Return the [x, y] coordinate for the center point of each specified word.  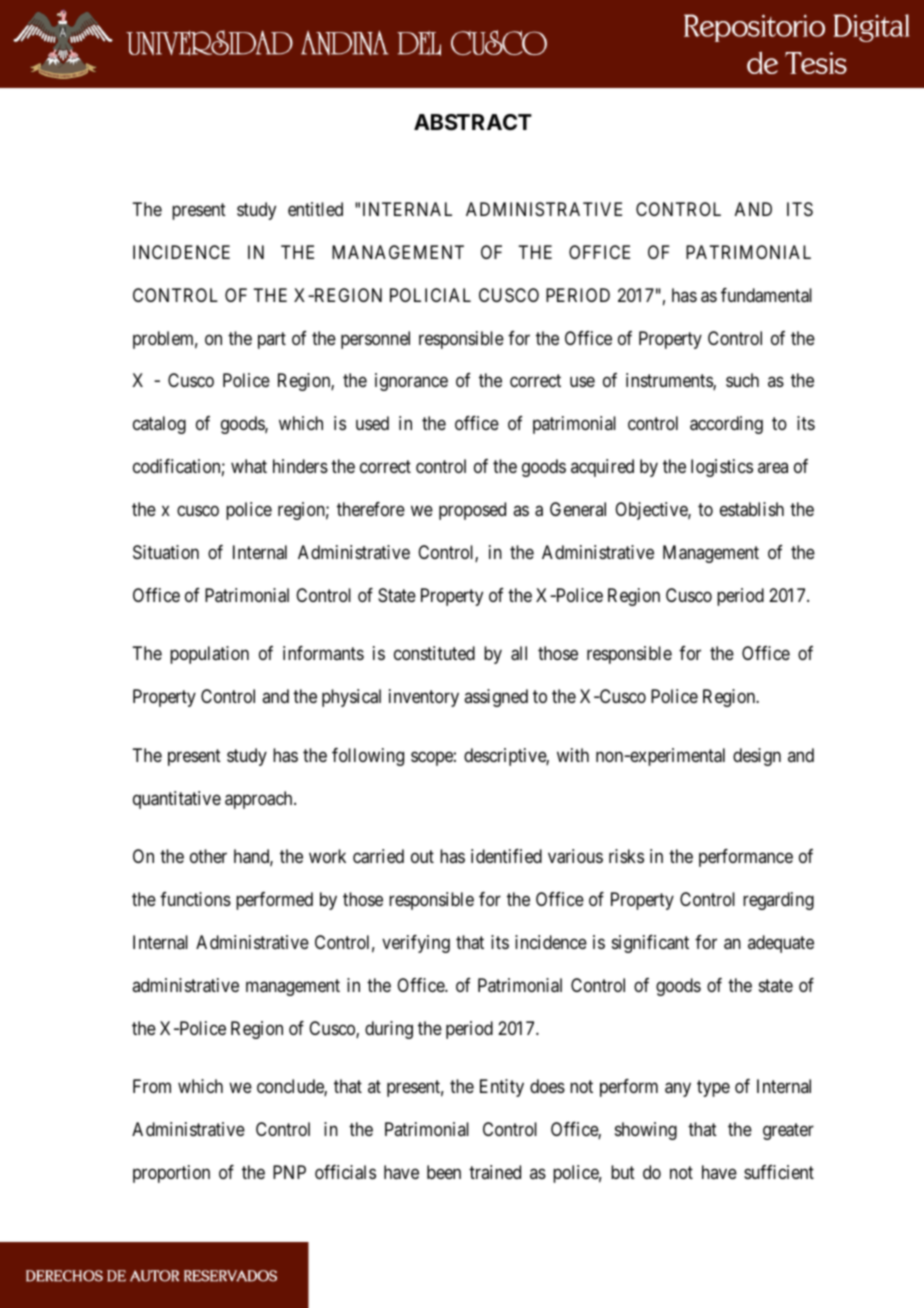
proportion [171, 1174]
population [209, 655]
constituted [434, 653]
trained [495, 1172]
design [757, 757]
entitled [315, 209]
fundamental [766, 295]
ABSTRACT [473, 122]
